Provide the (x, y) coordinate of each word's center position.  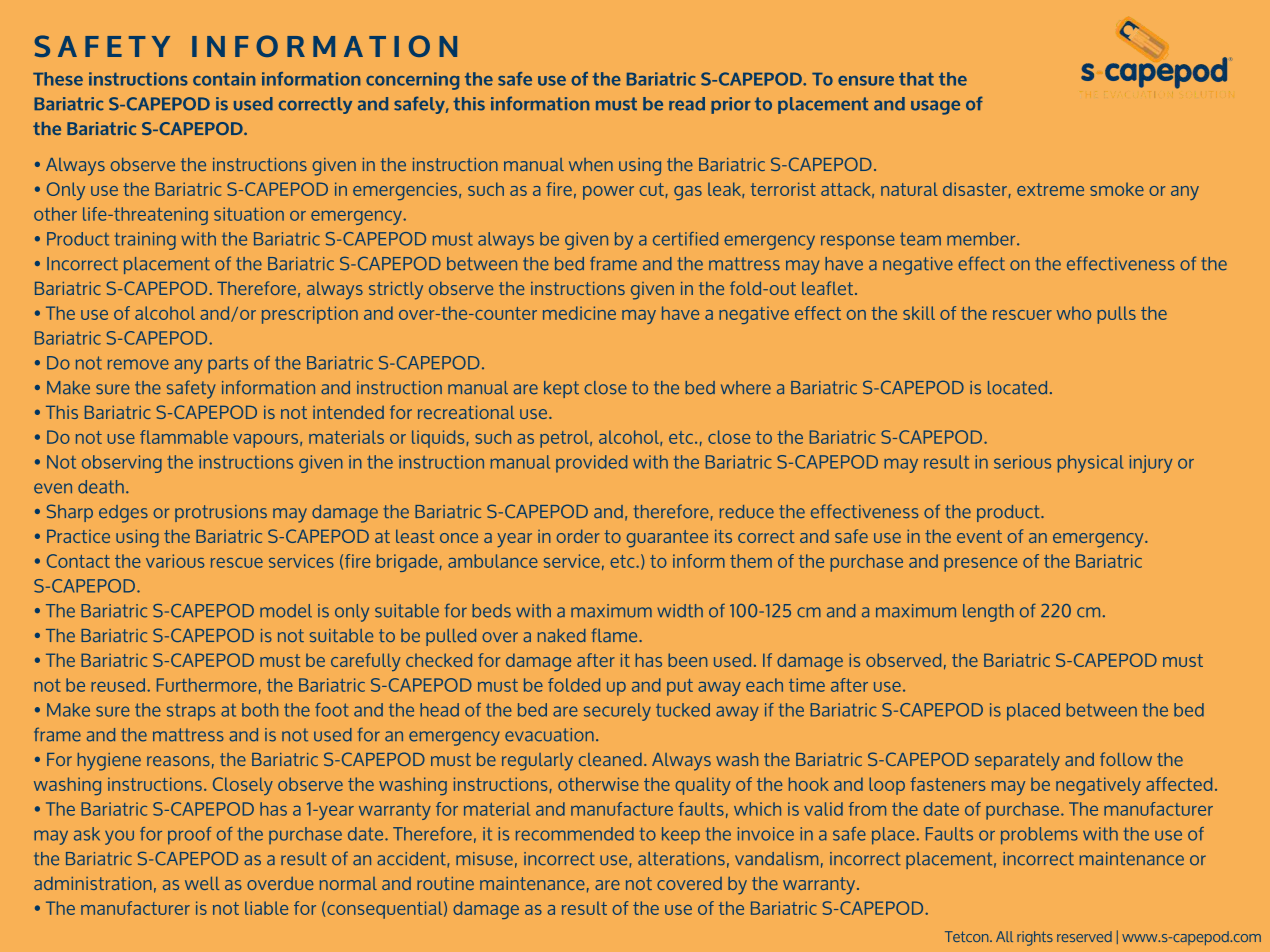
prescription (310, 315)
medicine (579, 313)
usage (935, 107)
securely (617, 712)
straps (191, 712)
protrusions (221, 513)
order (578, 536)
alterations (681, 859)
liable (266, 908)
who (1074, 313)
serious (1022, 462)
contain (224, 79)
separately (1017, 762)
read (687, 104)
